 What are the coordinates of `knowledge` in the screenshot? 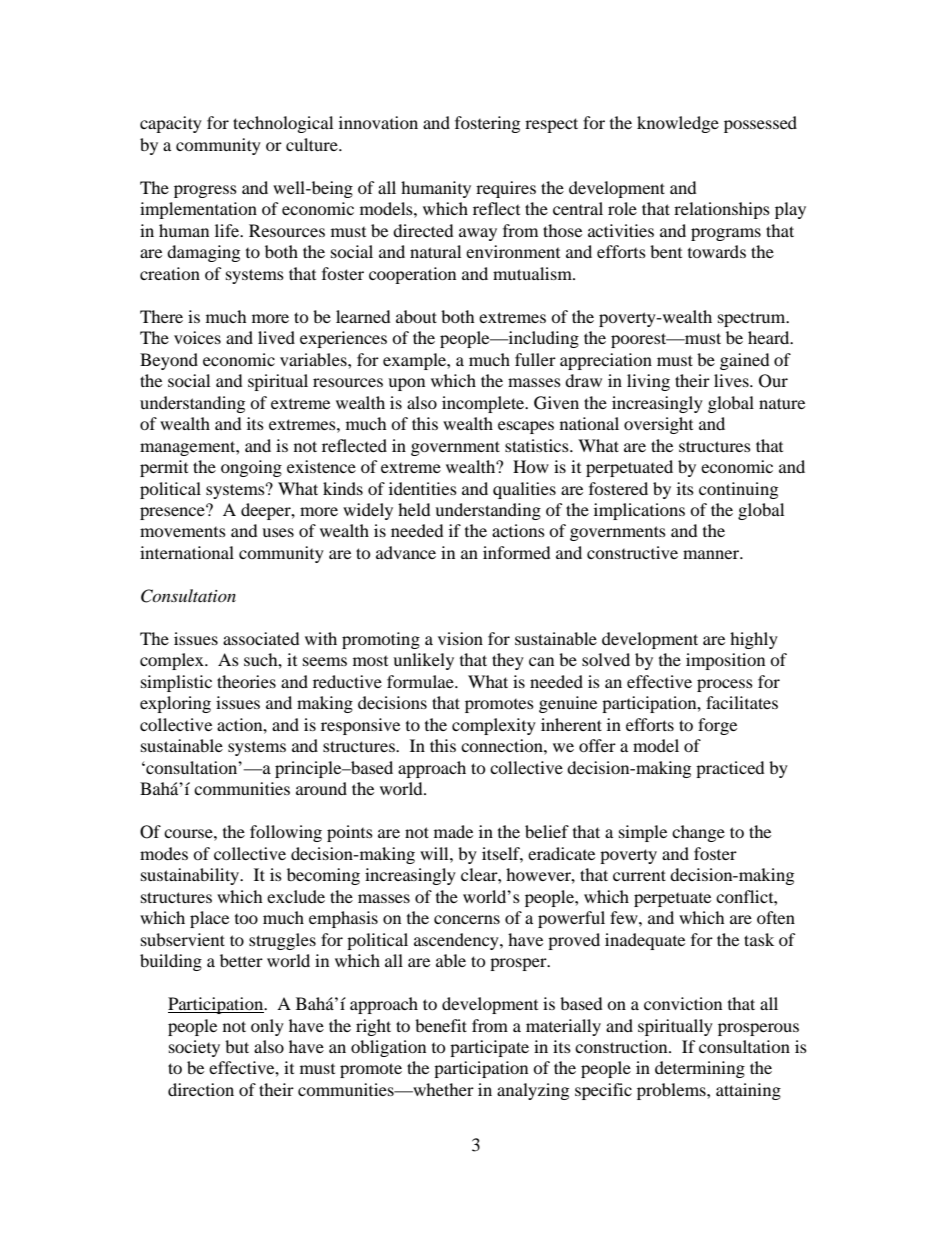 It's located at (678, 124).
